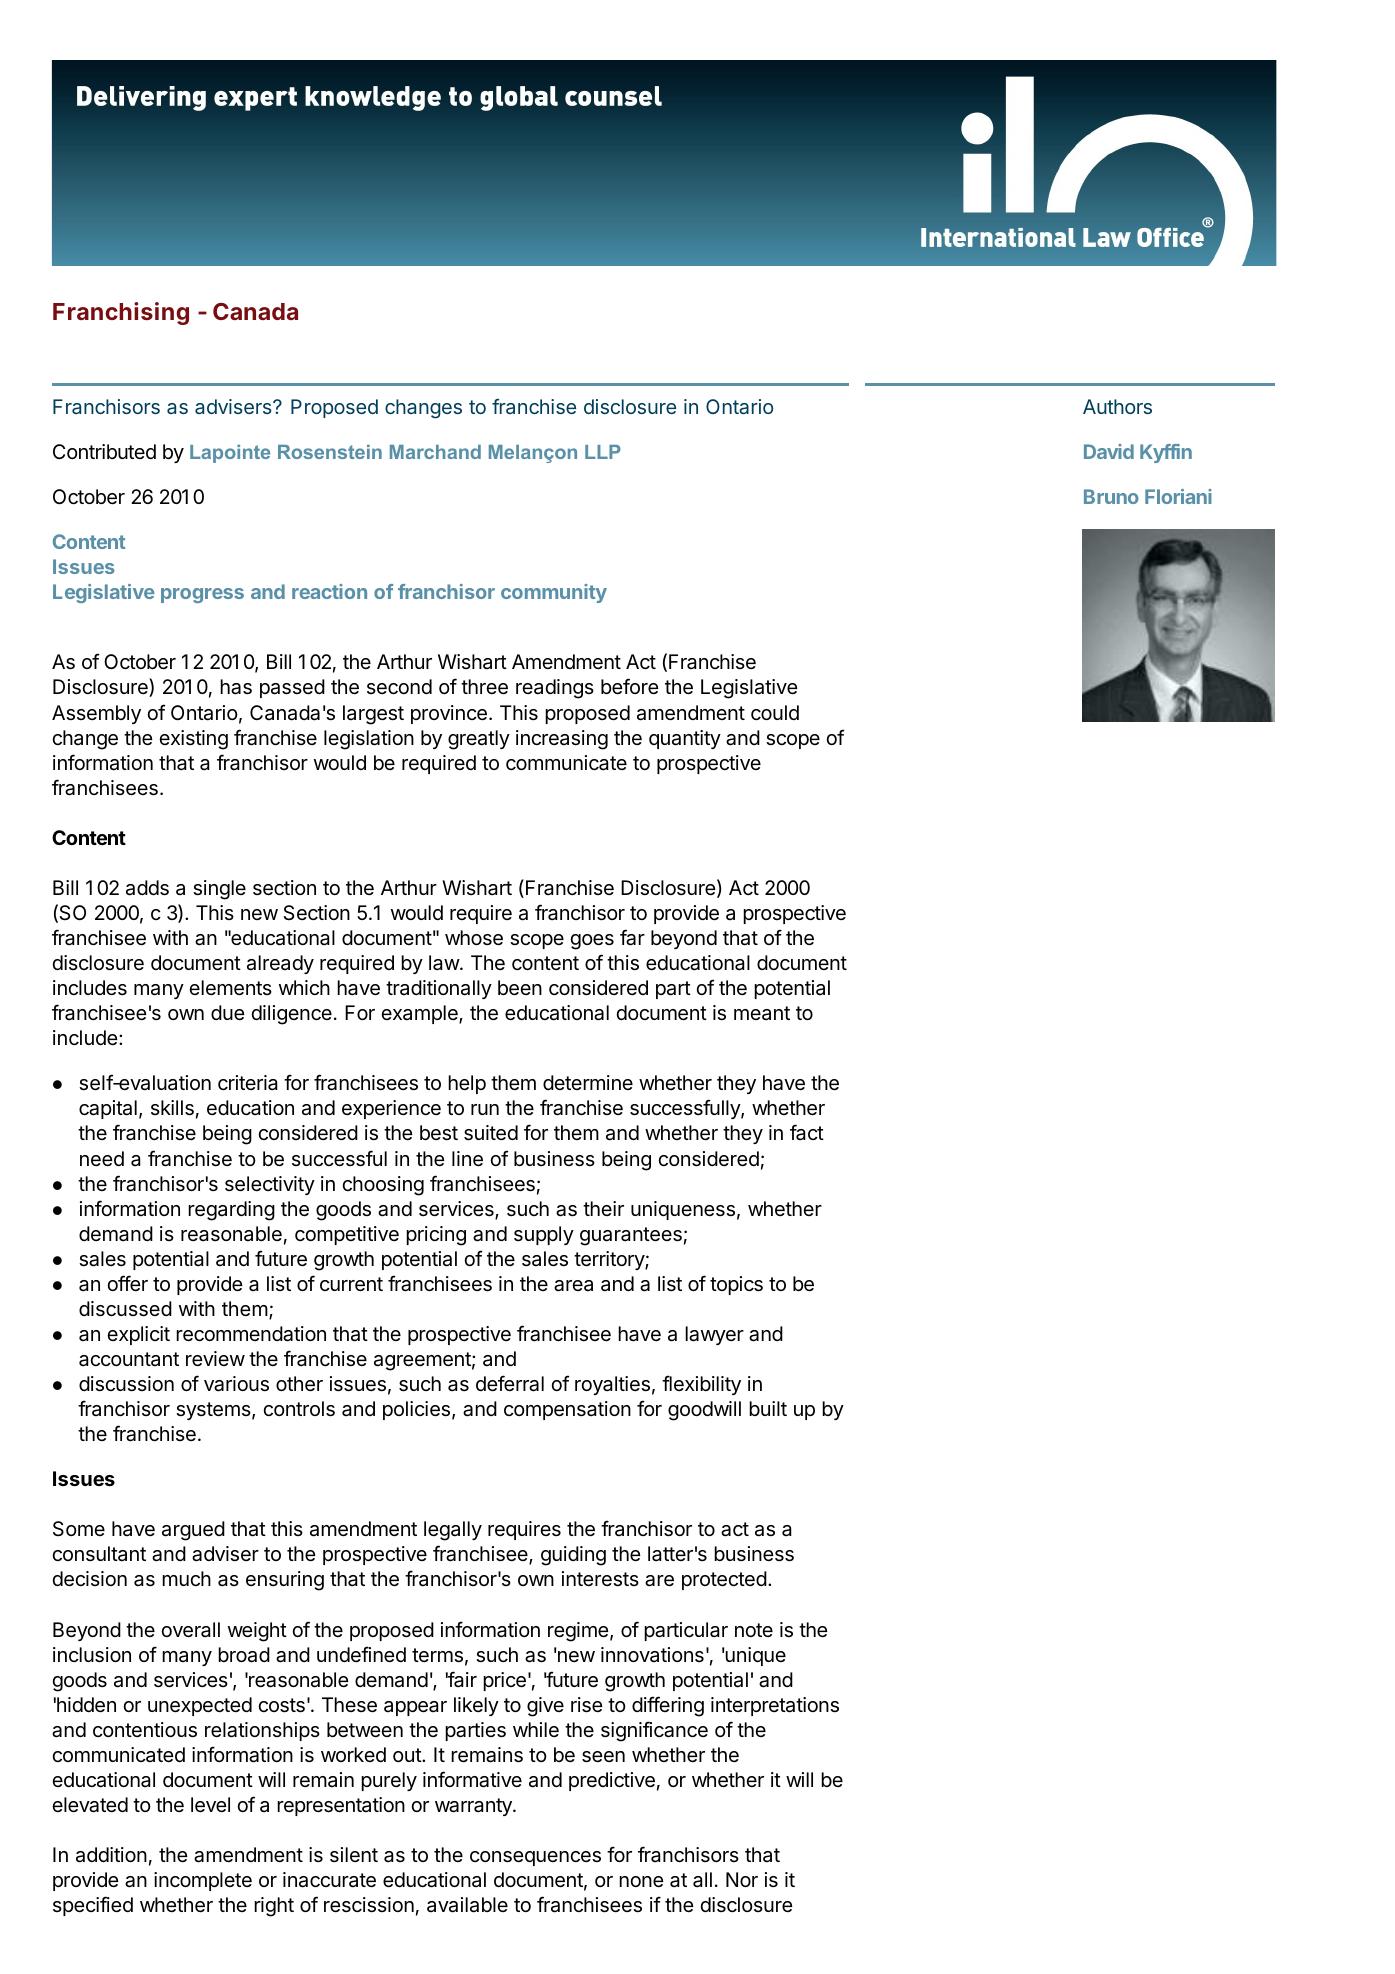  What do you see at coordinates (775, 712) in the screenshot?
I see `could` at bounding box center [775, 712].
